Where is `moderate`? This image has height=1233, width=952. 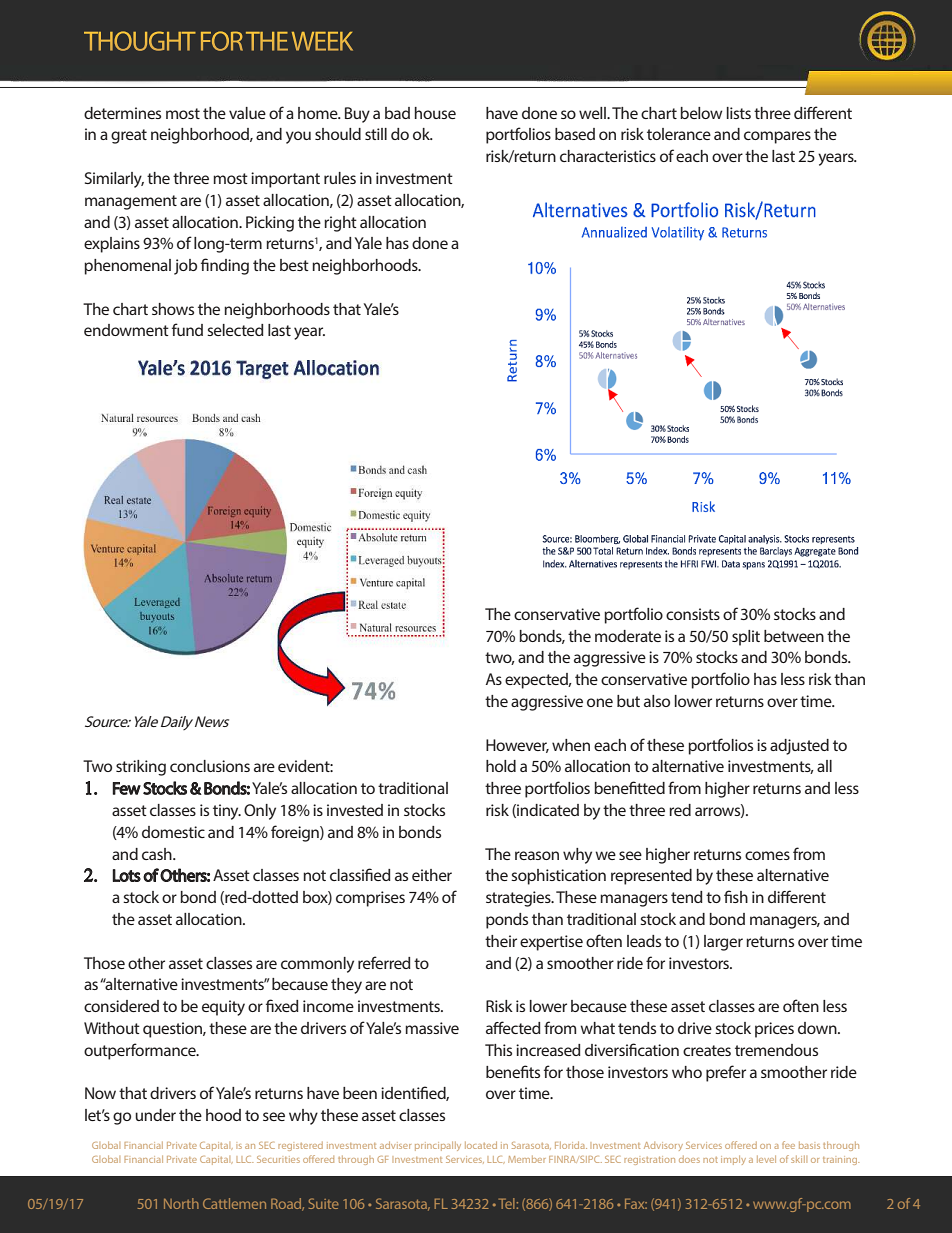 moderate is located at coordinates (628, 636).
